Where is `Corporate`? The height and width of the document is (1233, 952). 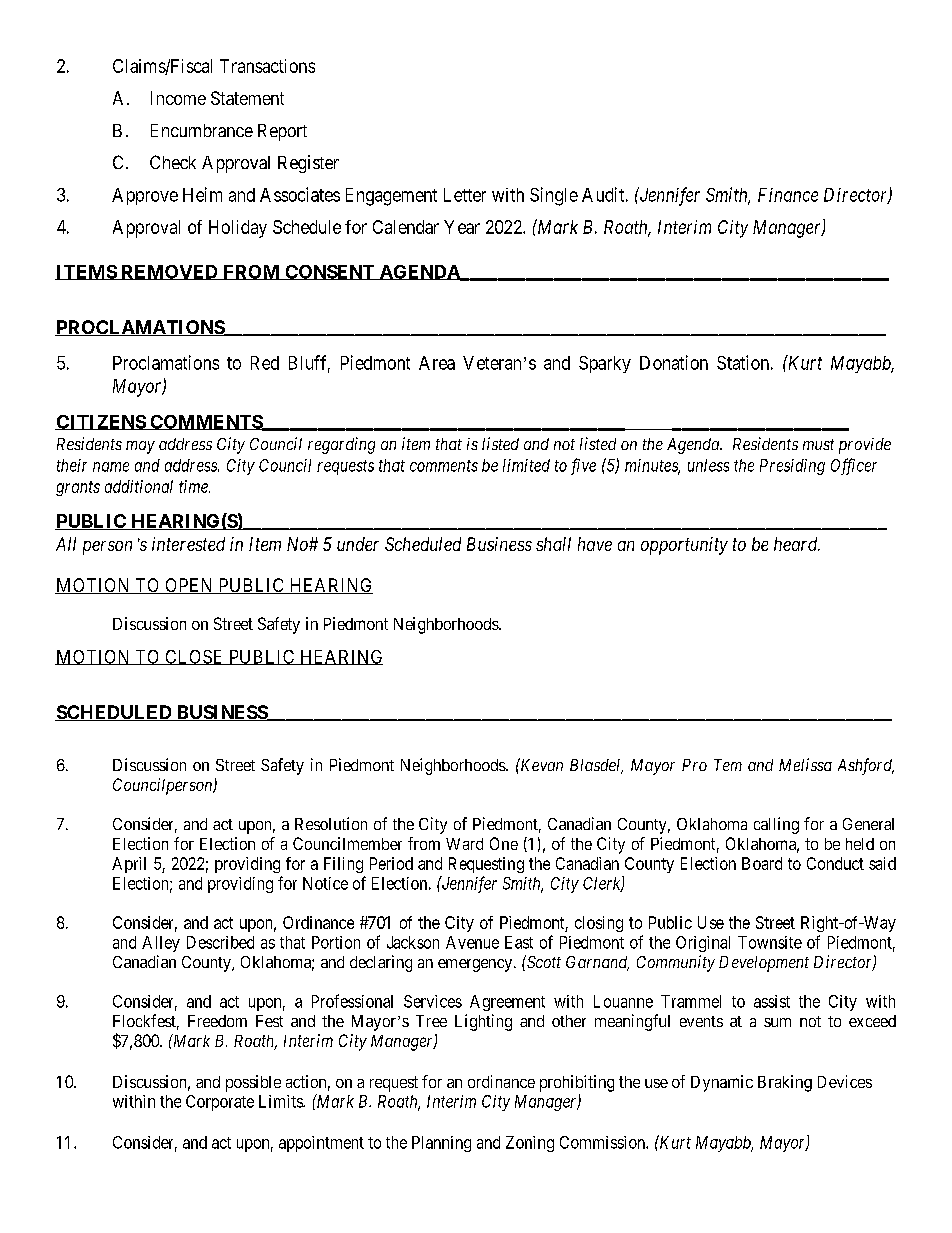
Corporate is located at coordinates (220, 1103).
